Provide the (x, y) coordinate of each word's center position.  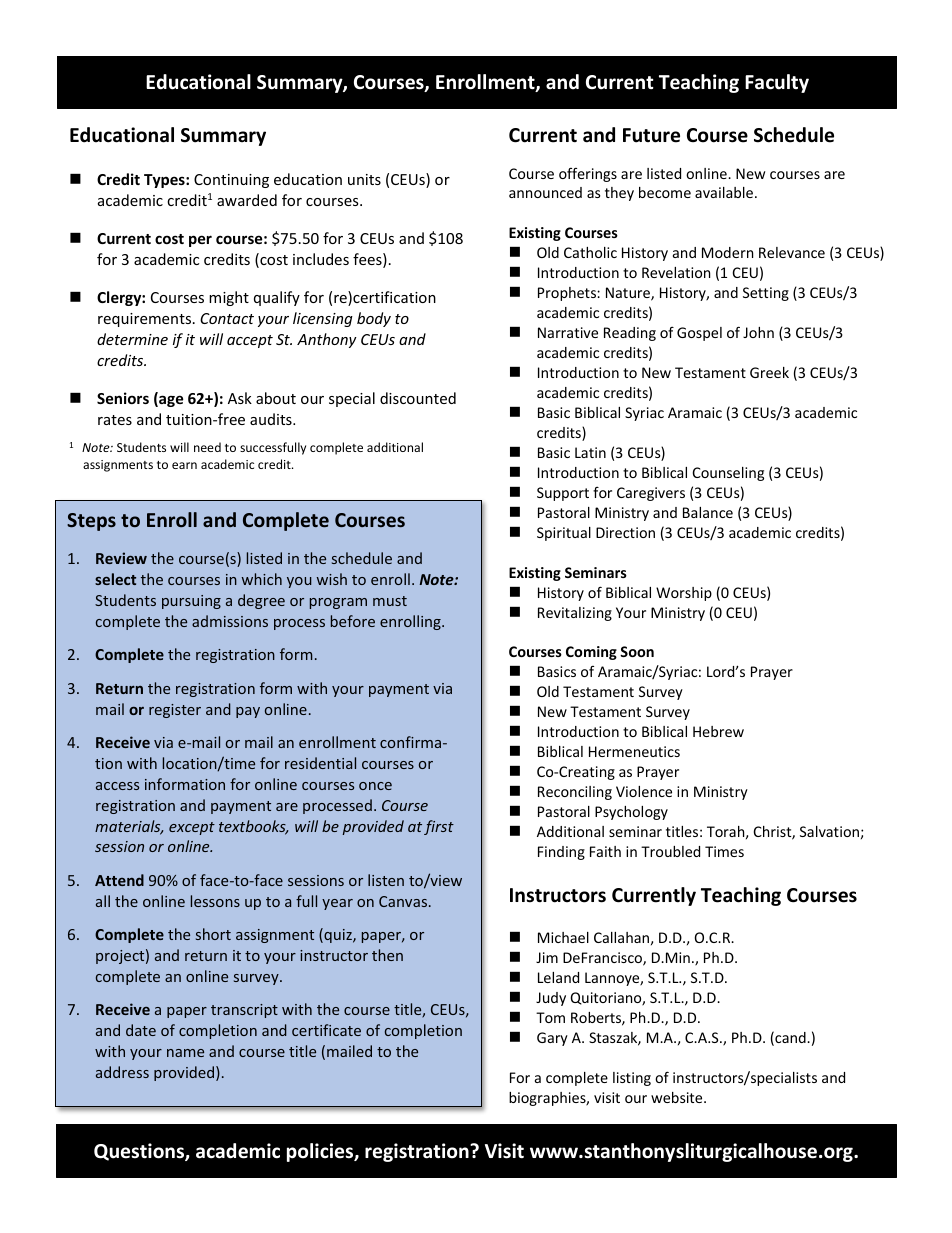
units (364, 179)
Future (651, 135)
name (185, 1053)
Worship (684, 594)
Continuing (231, 181)
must (390, 601)
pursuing (191, 602)
